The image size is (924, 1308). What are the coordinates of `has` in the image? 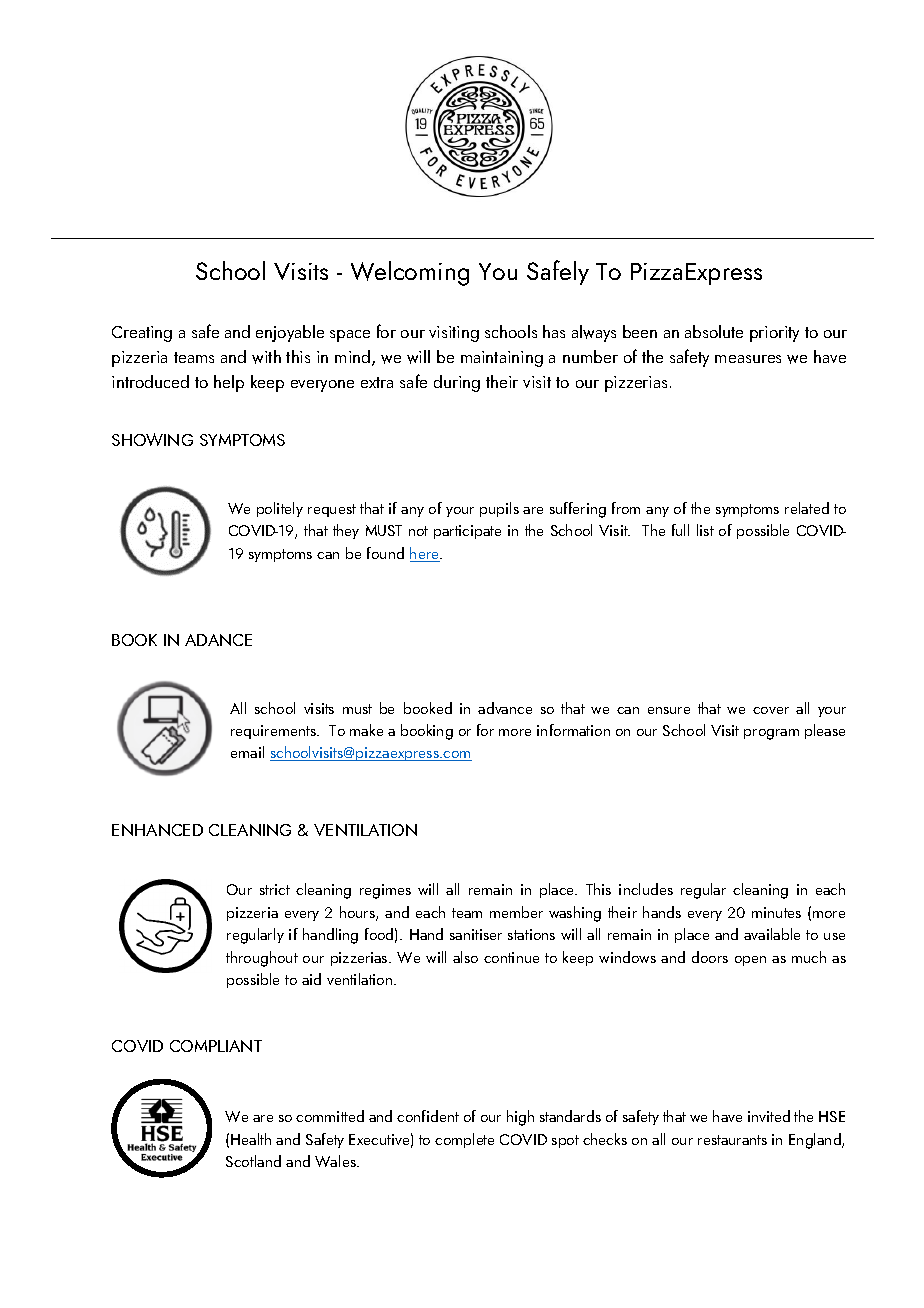 It's located at (554, 331).
